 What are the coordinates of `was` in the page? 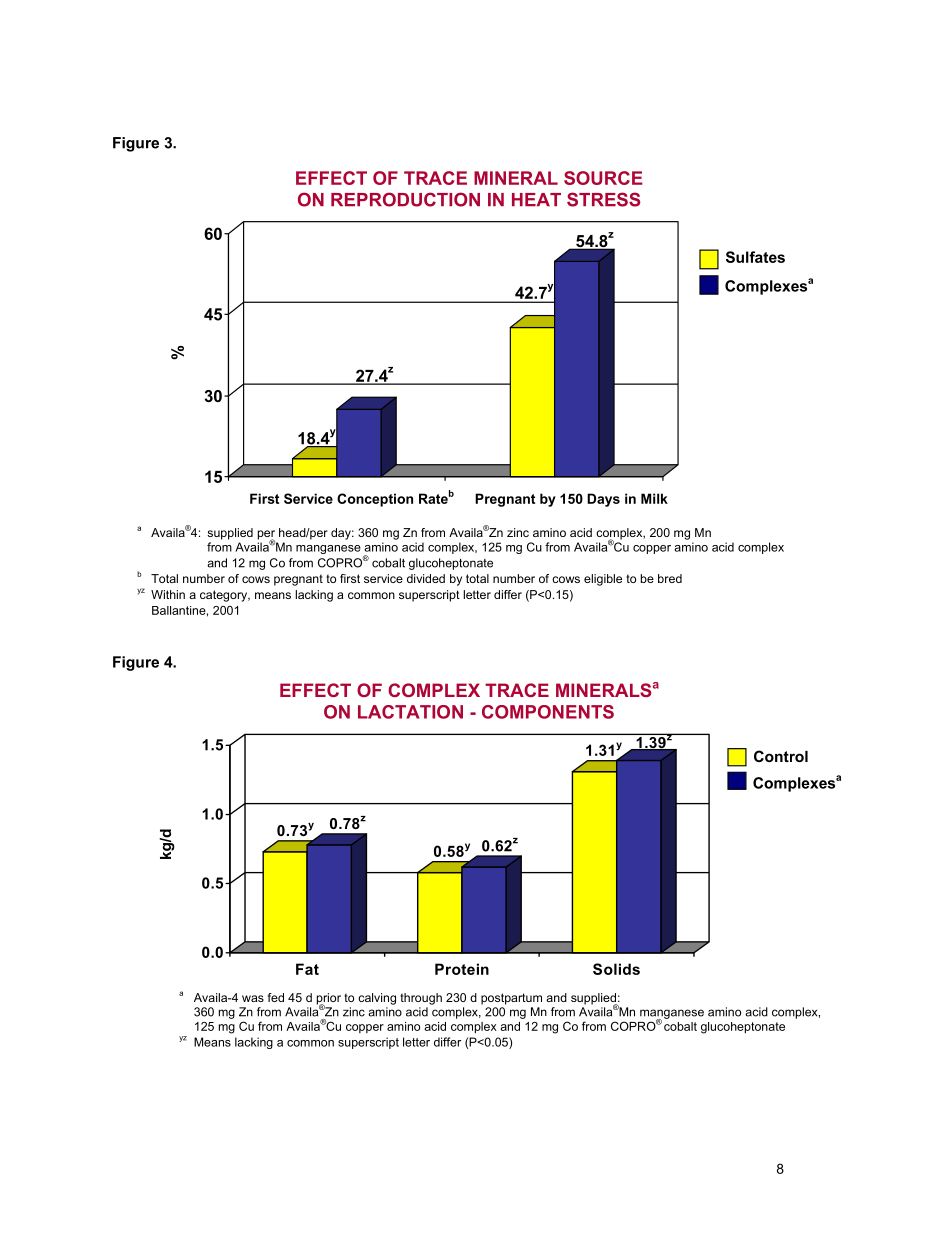 It's located at (253, 998).
